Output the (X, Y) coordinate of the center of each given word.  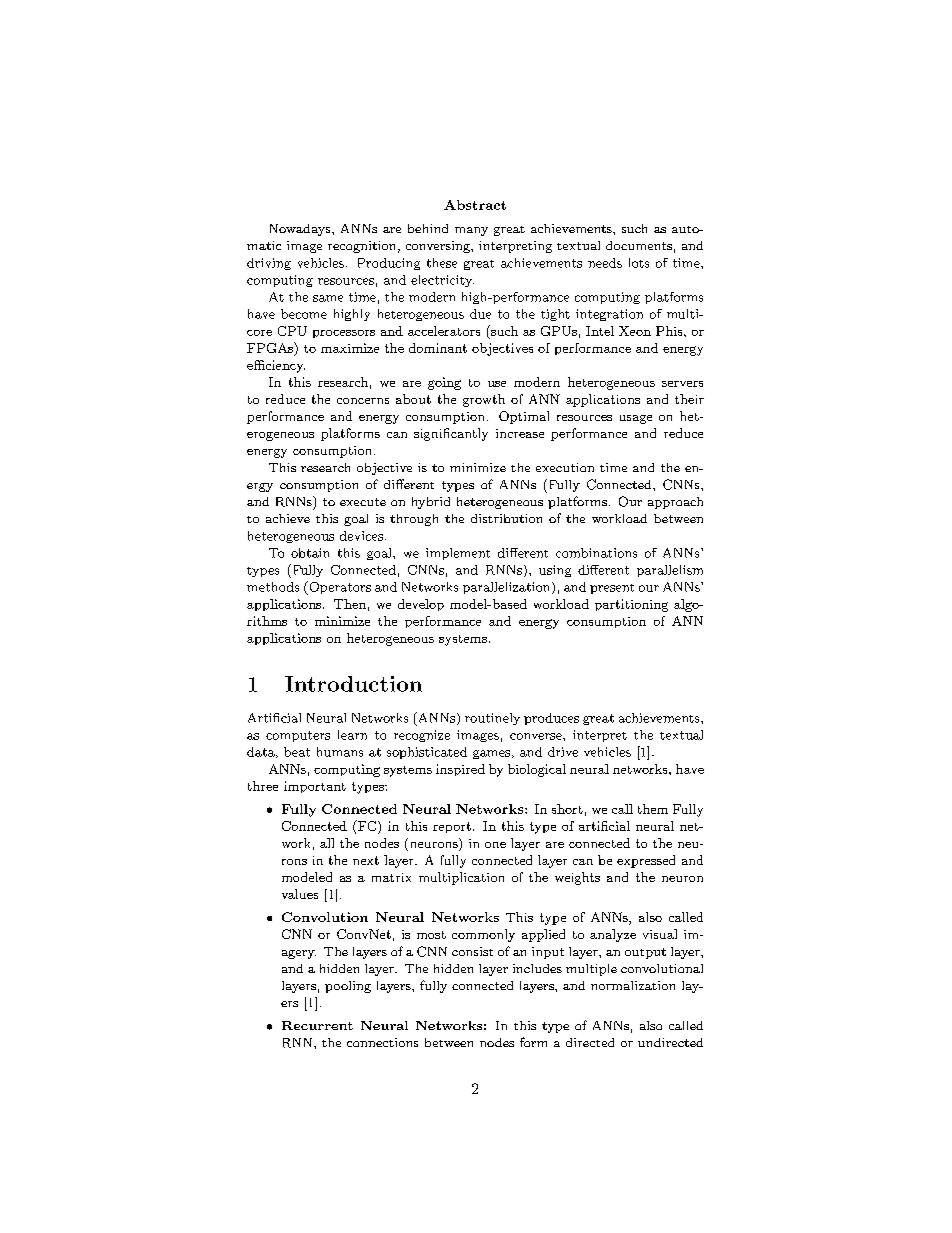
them (653, 809)
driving (269, 264)
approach (675, 503)
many (471, 231)
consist (472, 951)
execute (363, 502)
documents (639, 245)
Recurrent (317, 1025)
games (493, 754)
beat (297, 752)
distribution (506, 518)
